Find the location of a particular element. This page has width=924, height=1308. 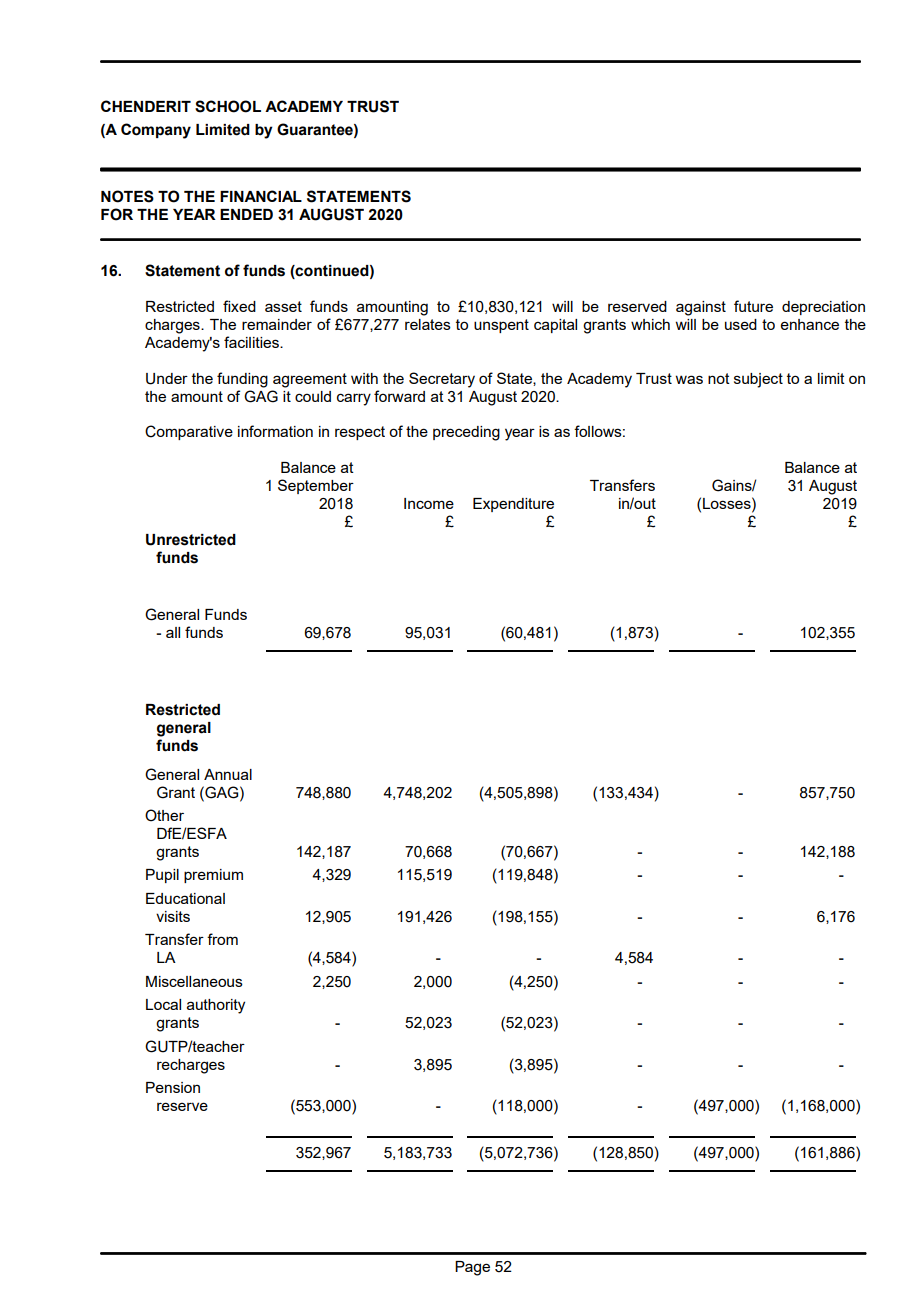

SCHOOL is located at coordinates (228, 106).
